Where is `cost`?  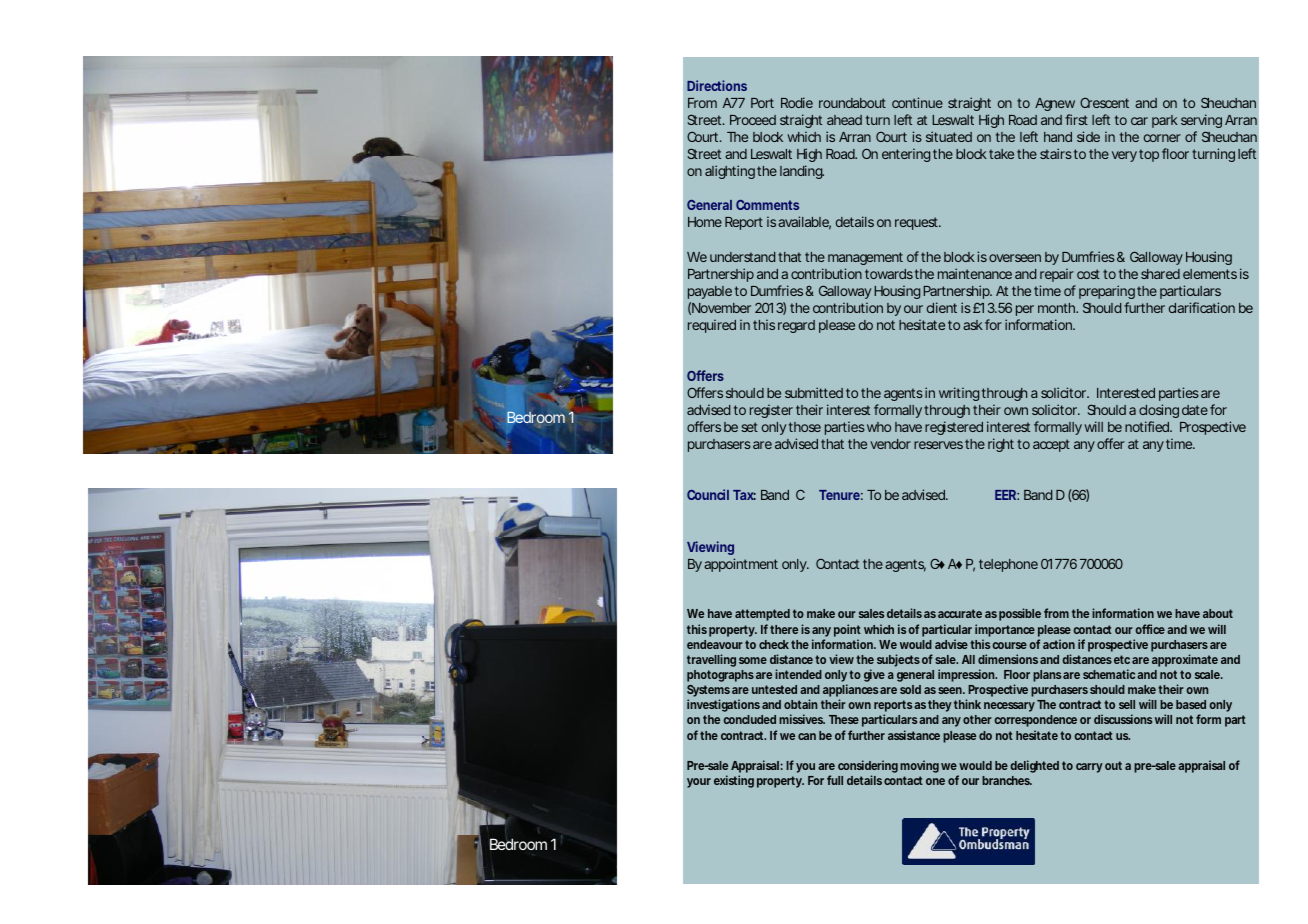
cost is located at coordinates (1088, 274).
